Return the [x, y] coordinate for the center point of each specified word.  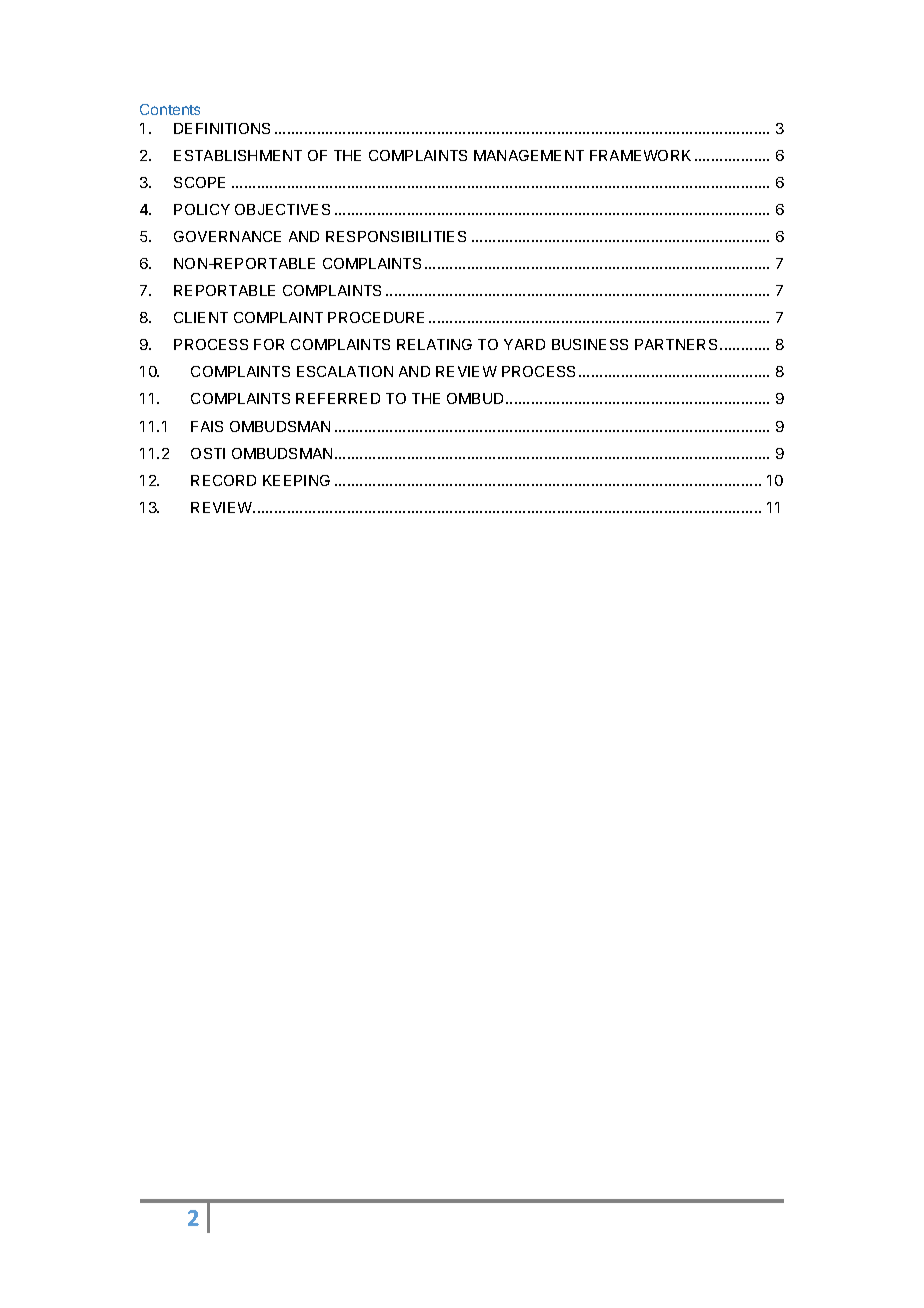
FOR [269, 344]
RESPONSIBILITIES [396, 236]
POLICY [202, 209]
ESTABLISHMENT [238, 155]
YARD [524, 344]
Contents [170, 109]
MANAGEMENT [529, 155]
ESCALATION [345, 371]
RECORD [223, 480]
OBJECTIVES [282, 209]
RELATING [434, 344]
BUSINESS [590, 344]
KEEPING [296, 480]
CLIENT [201, 317]
